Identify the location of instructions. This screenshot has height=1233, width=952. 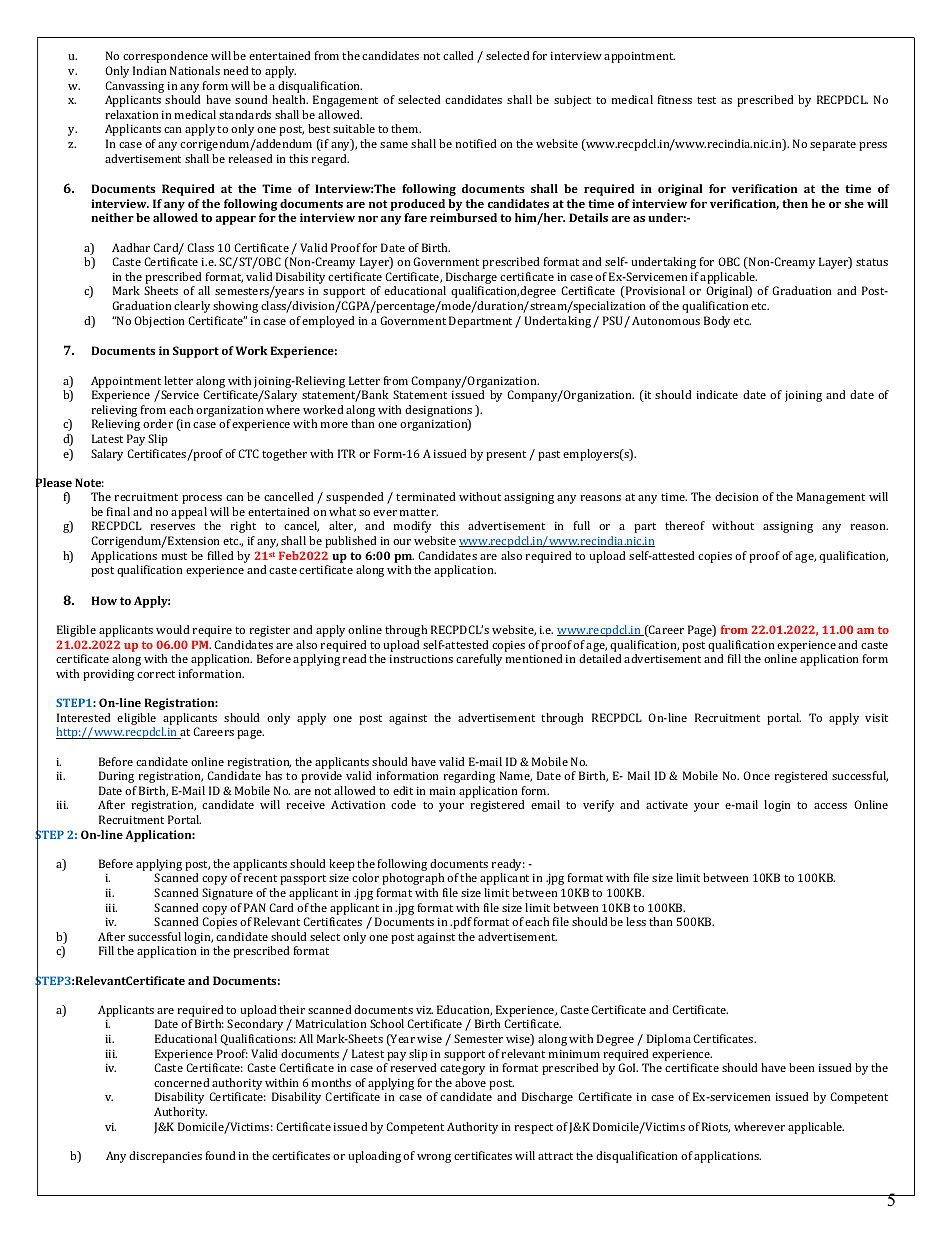
(421, 659).
